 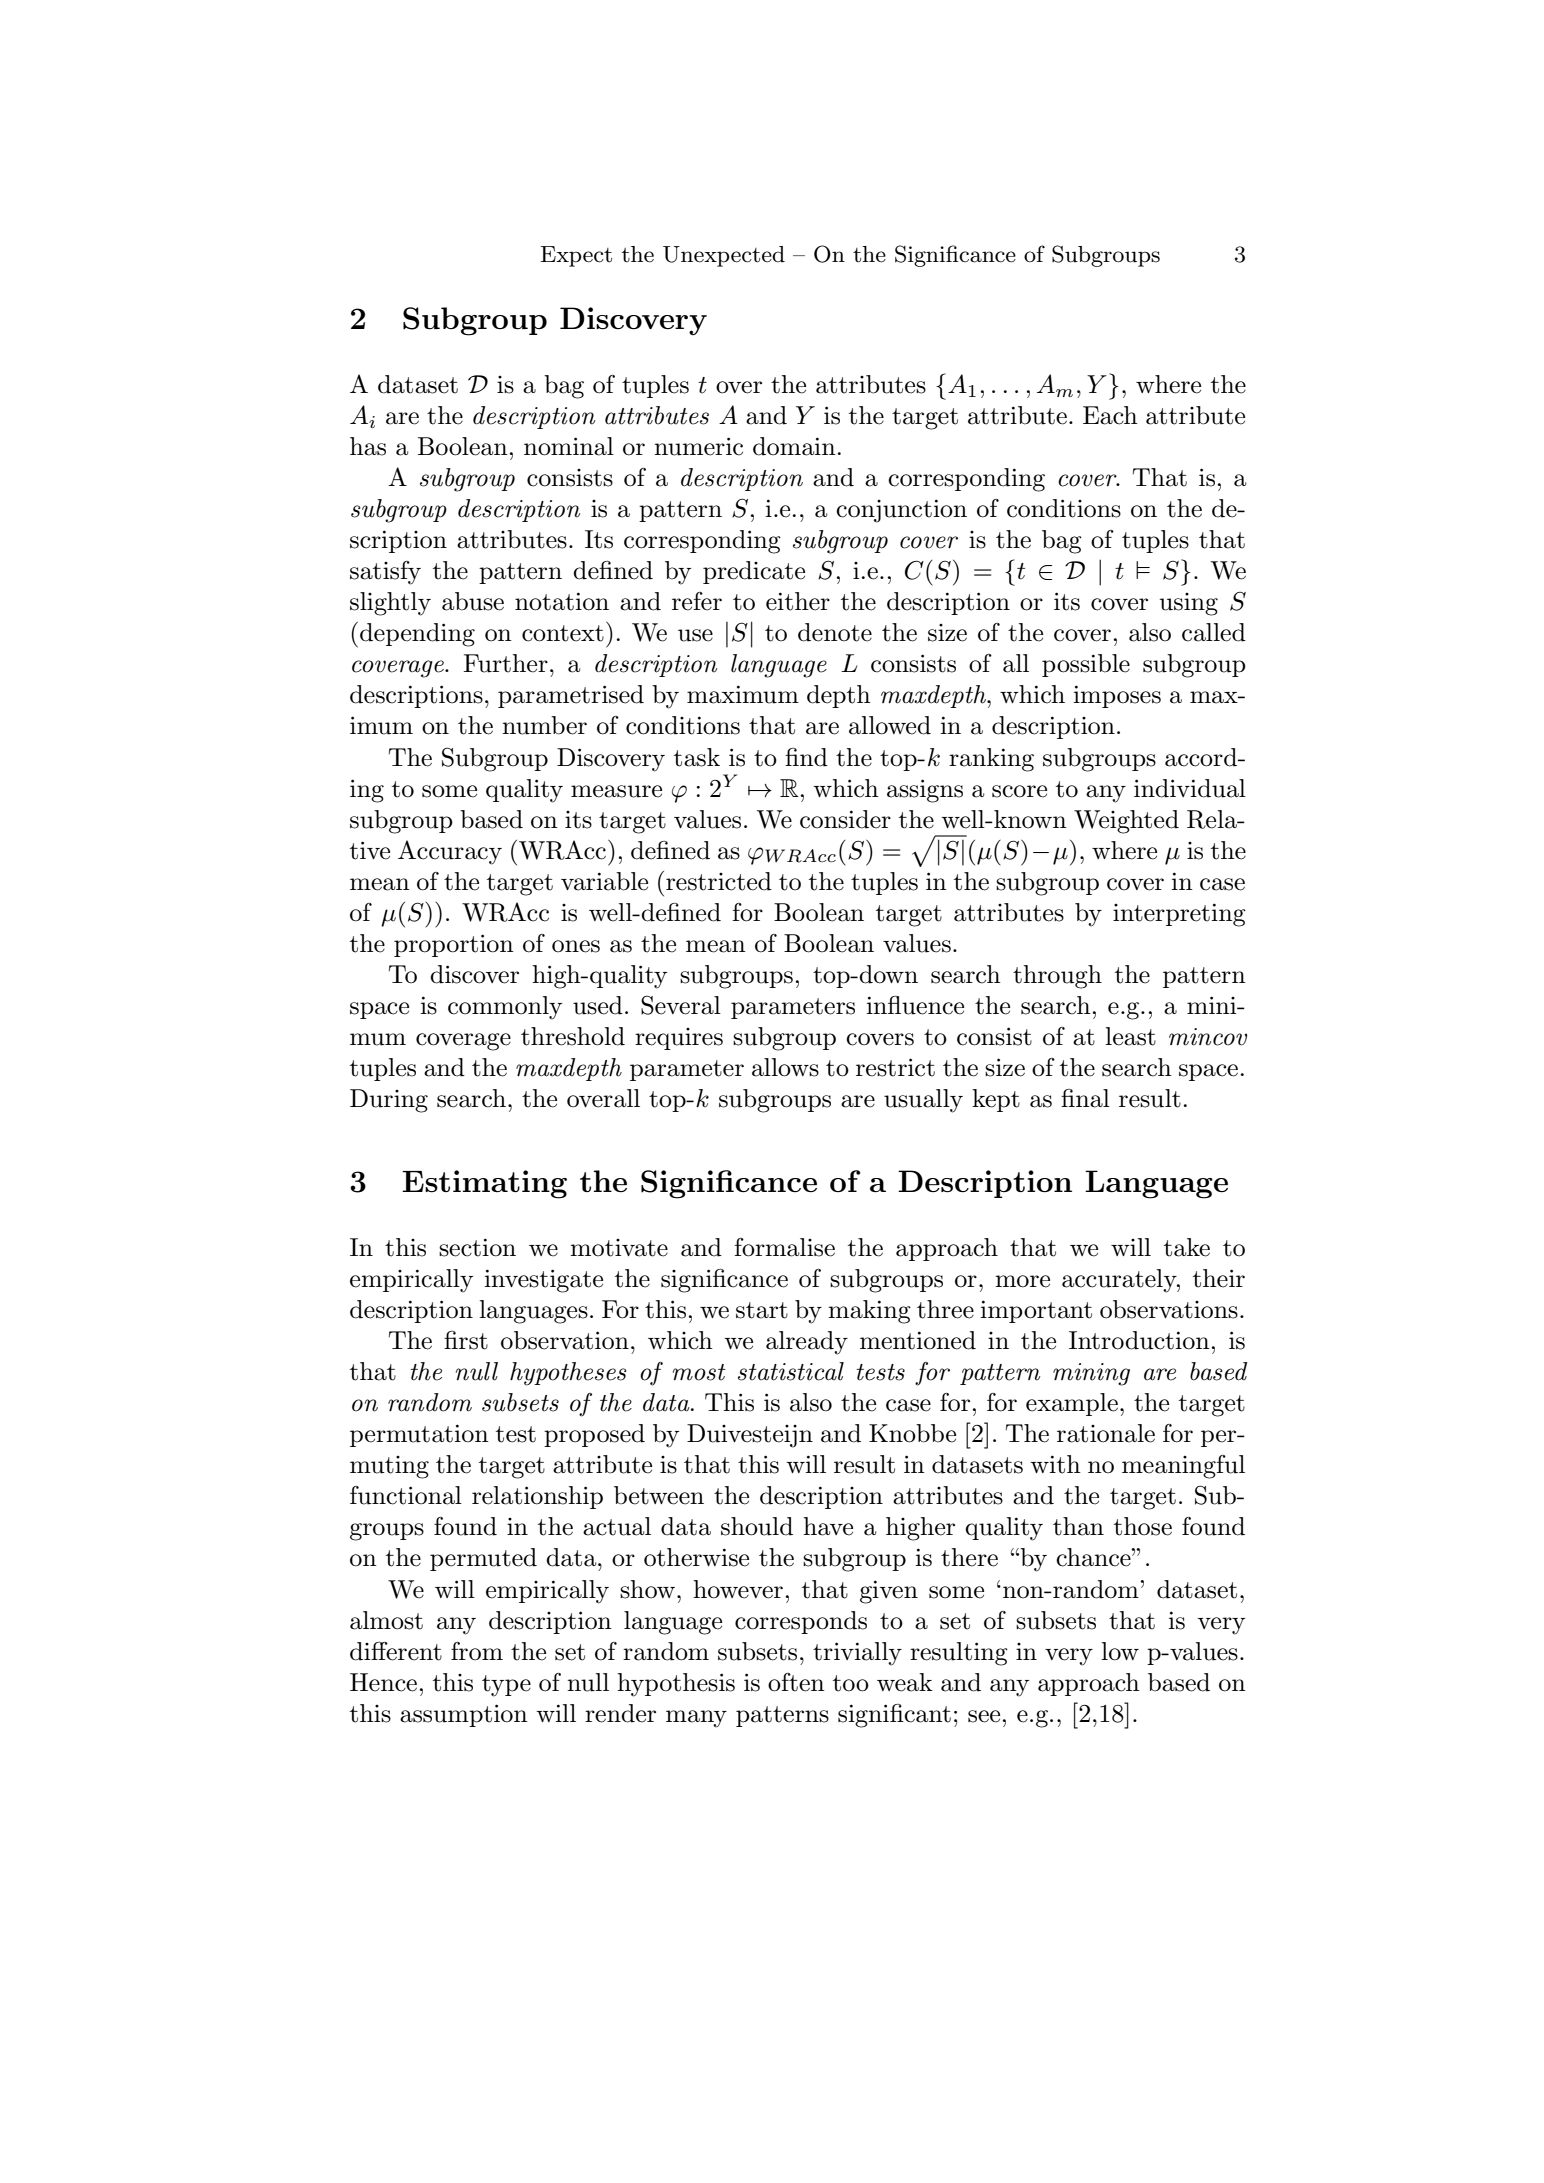 What do you see at coordinates (506, 1686) in the screenshot?
I see `type` at bounding box center [506, 1686].
